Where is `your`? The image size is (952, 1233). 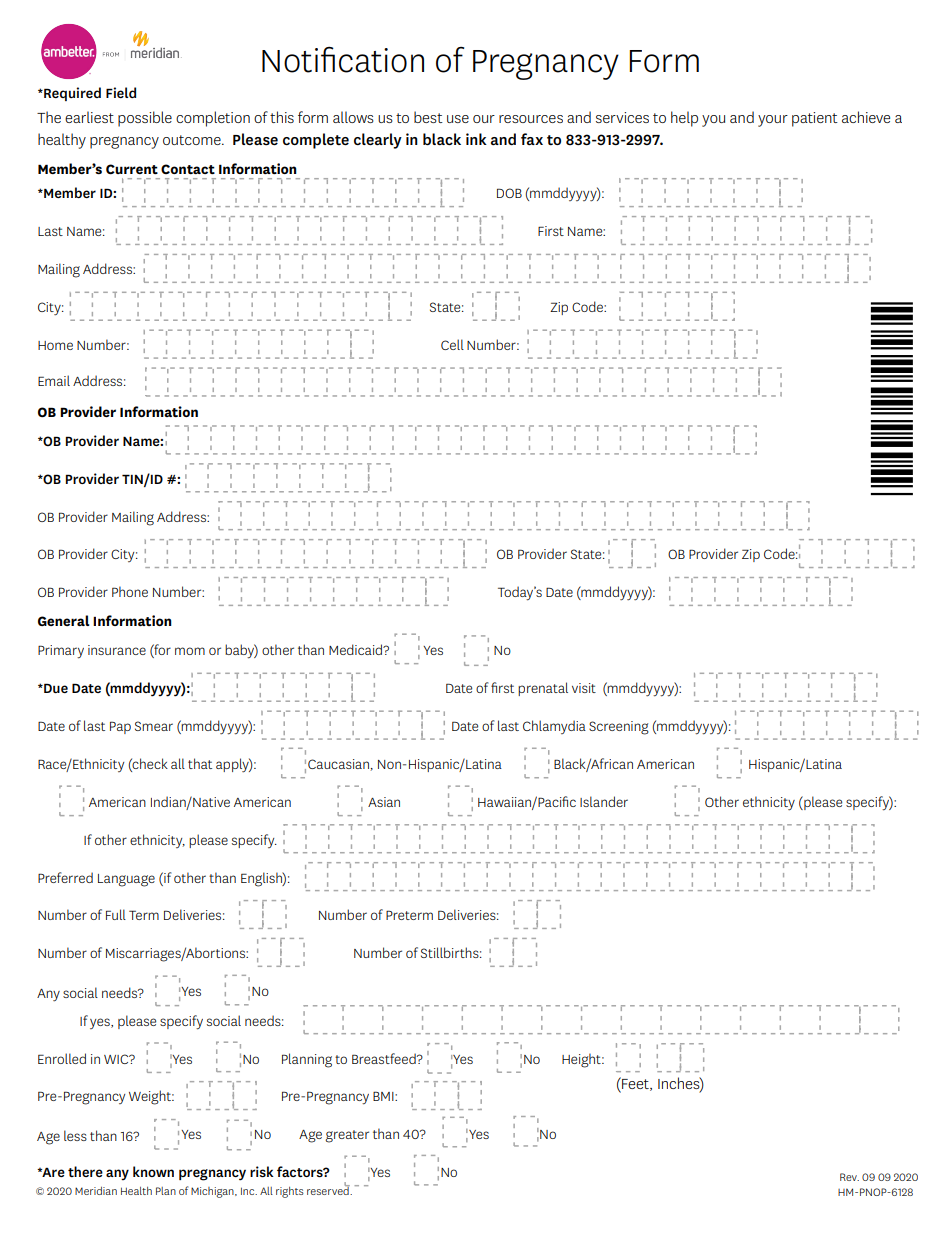
your is located at coordinates (773, 121).
